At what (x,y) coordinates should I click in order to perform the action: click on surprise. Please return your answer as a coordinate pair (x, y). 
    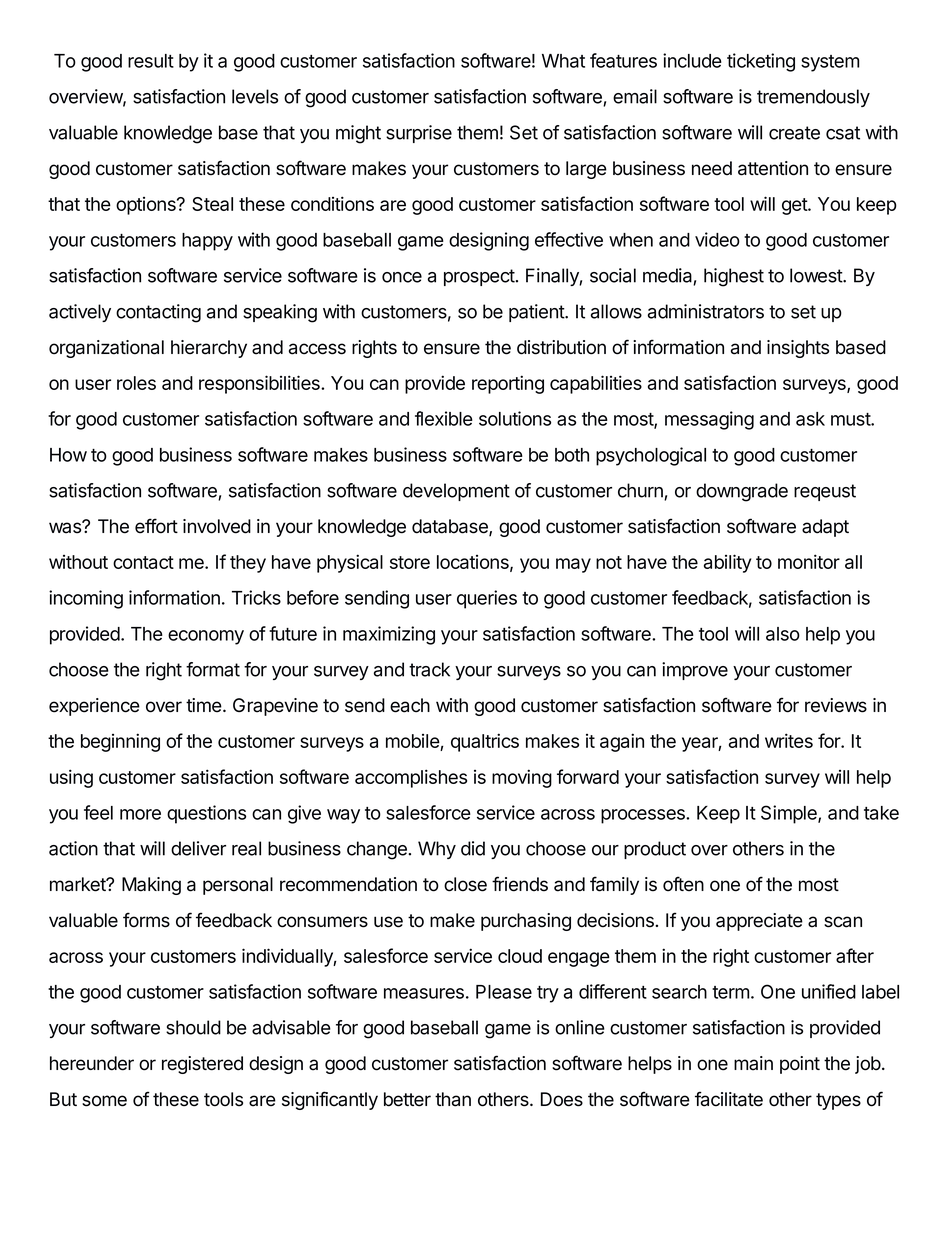
    Looking at the image, I should click on (419, 134).
